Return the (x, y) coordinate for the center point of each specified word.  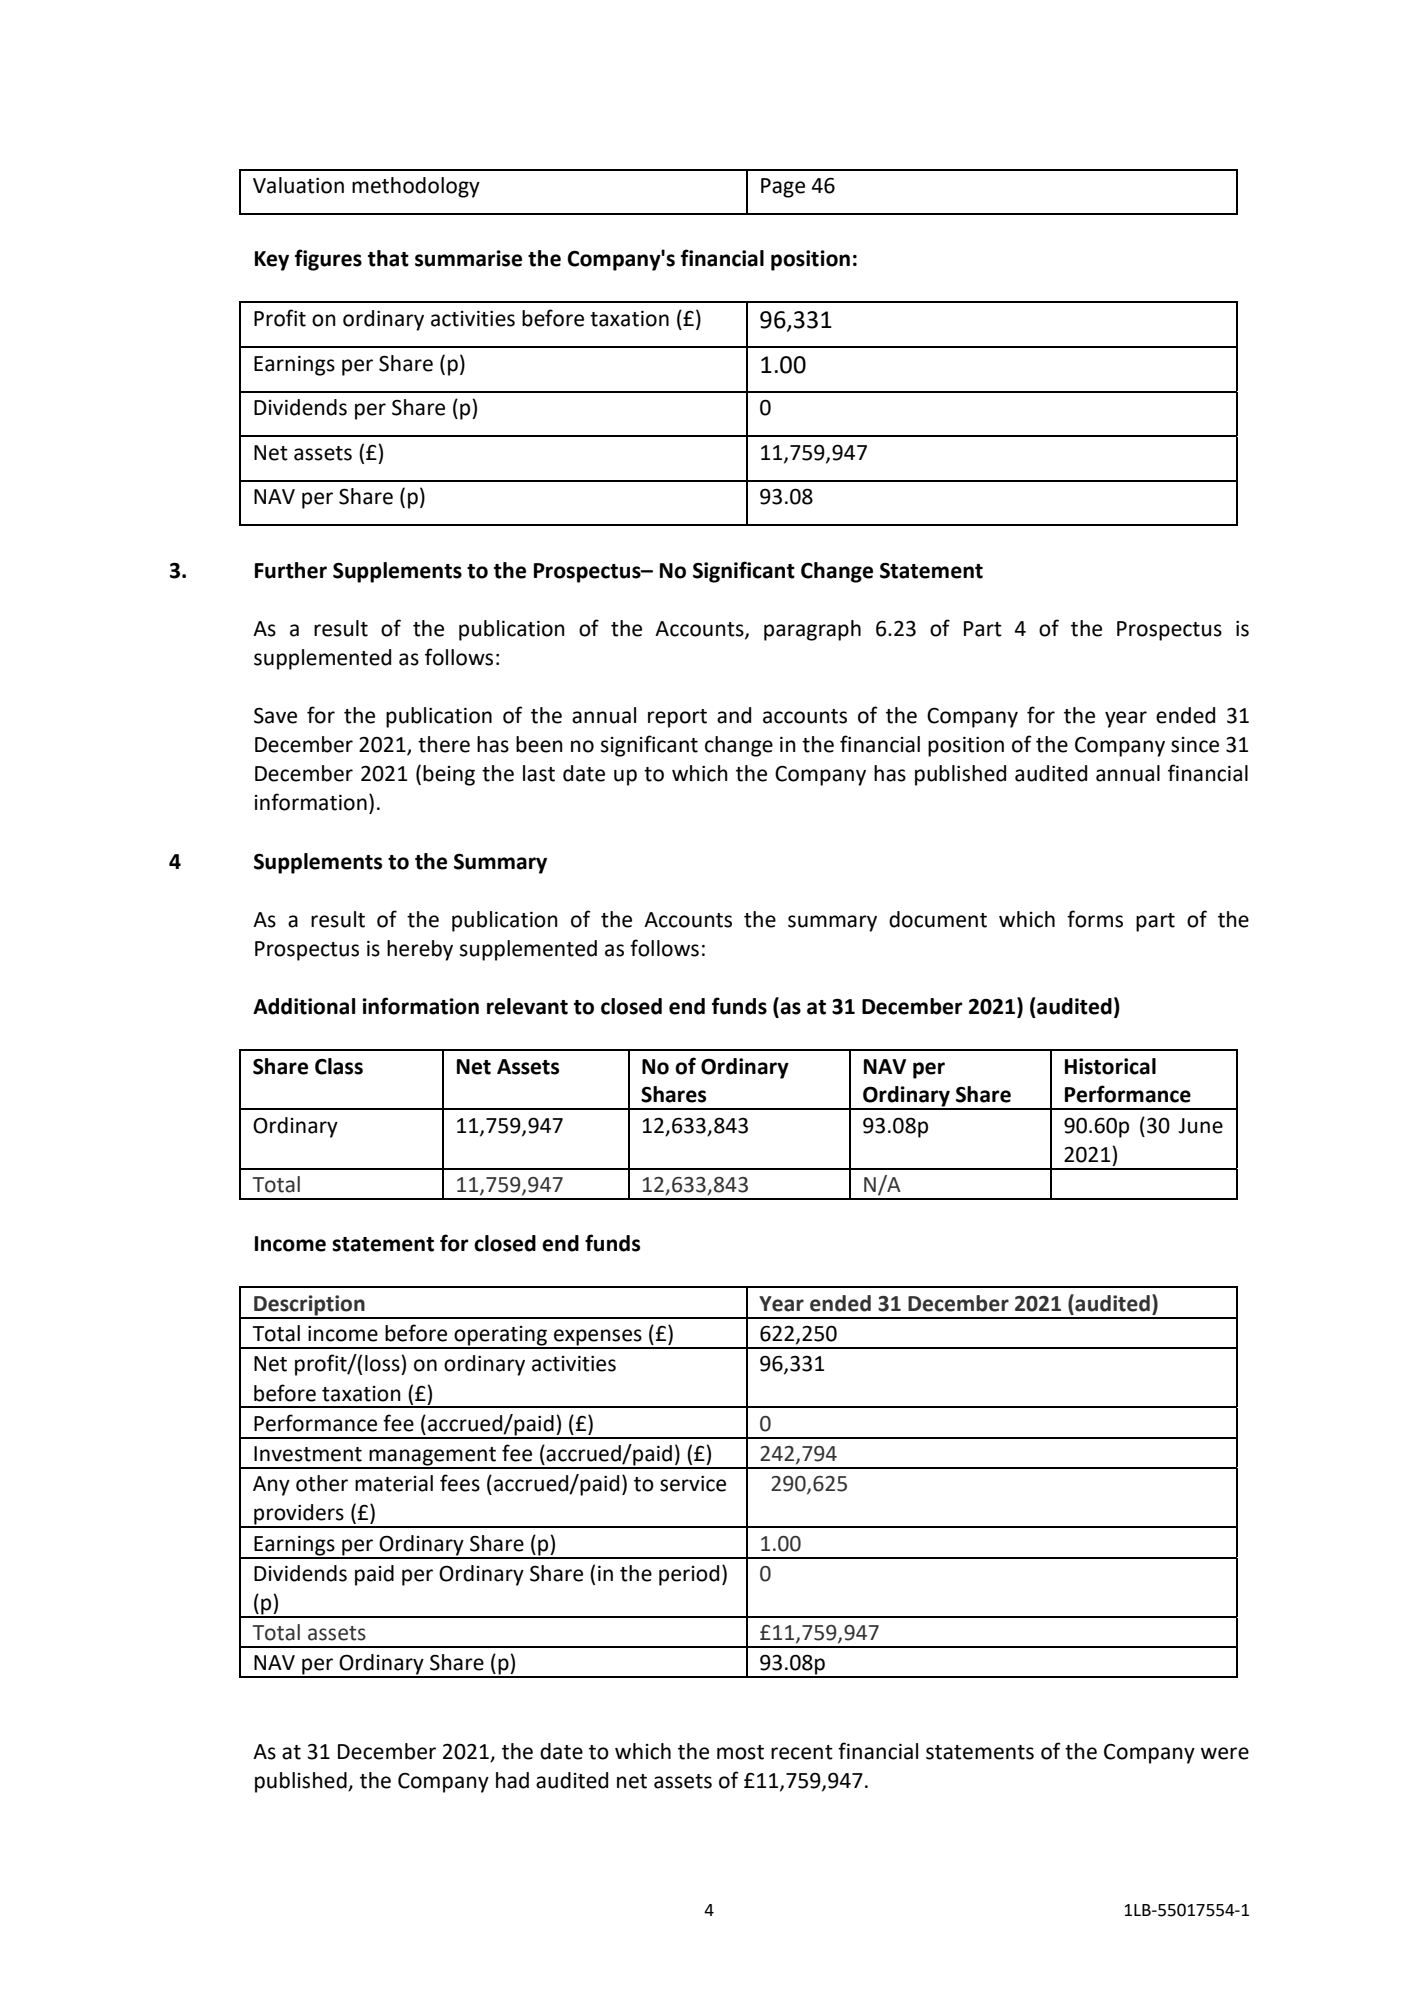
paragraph (812, 630)
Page (783, 188)
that (388, 258)
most (740, 1752)
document (938, 919)
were (1225, 1753)
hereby (420, 950)
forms (1095, 919)
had (512, 1780)
